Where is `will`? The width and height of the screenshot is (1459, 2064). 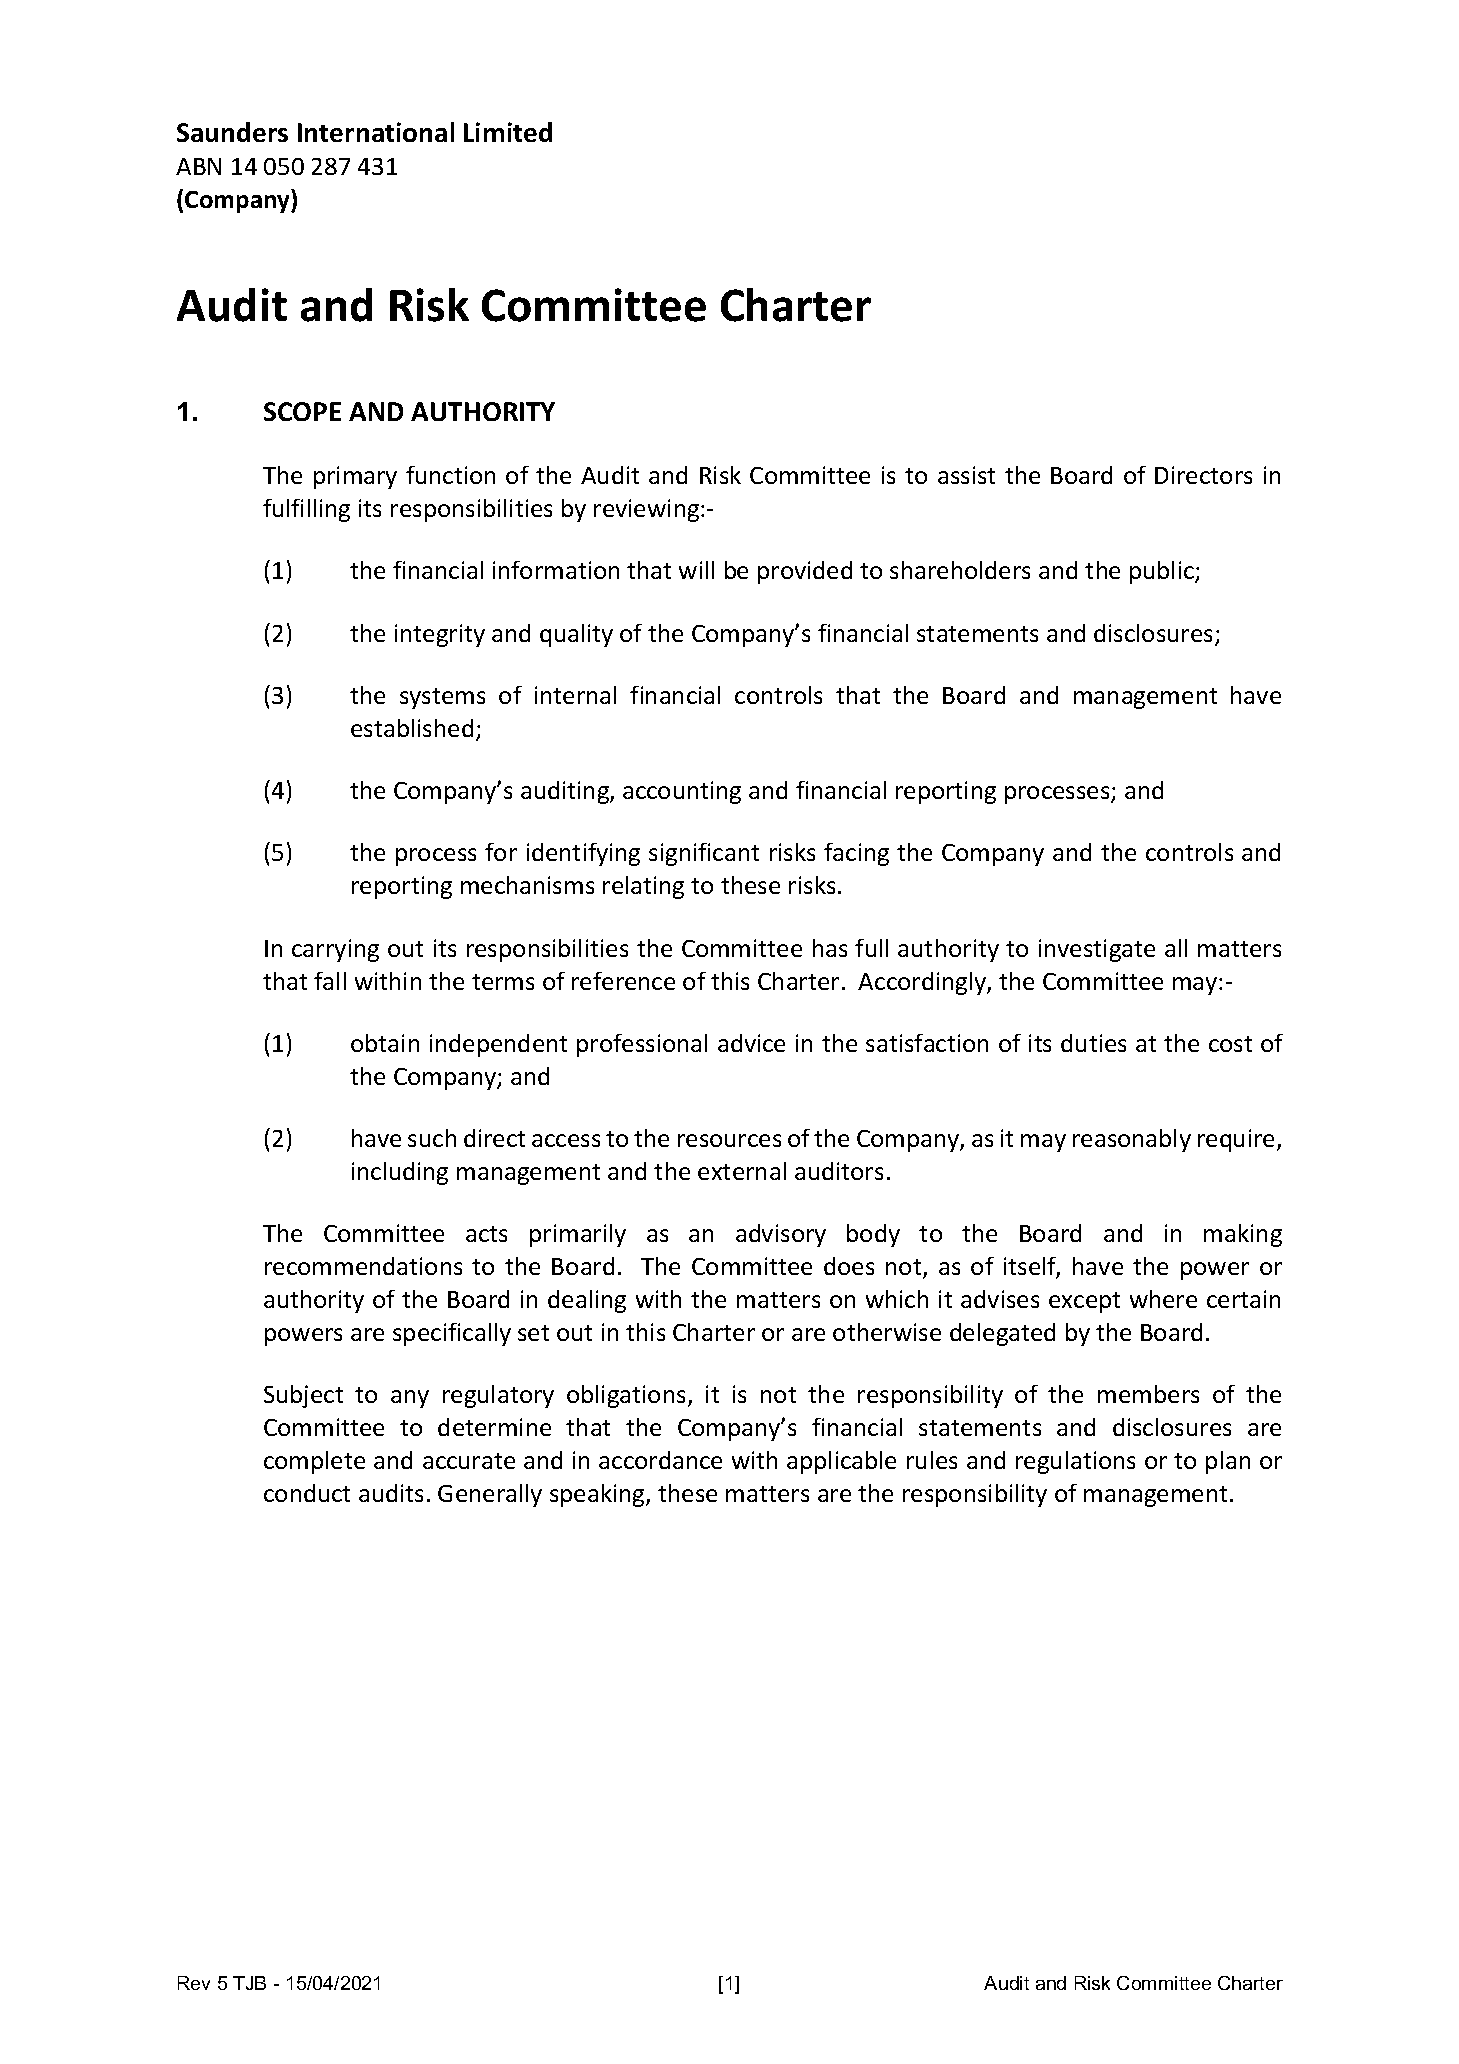 will is located at coordinates (696, 570).
